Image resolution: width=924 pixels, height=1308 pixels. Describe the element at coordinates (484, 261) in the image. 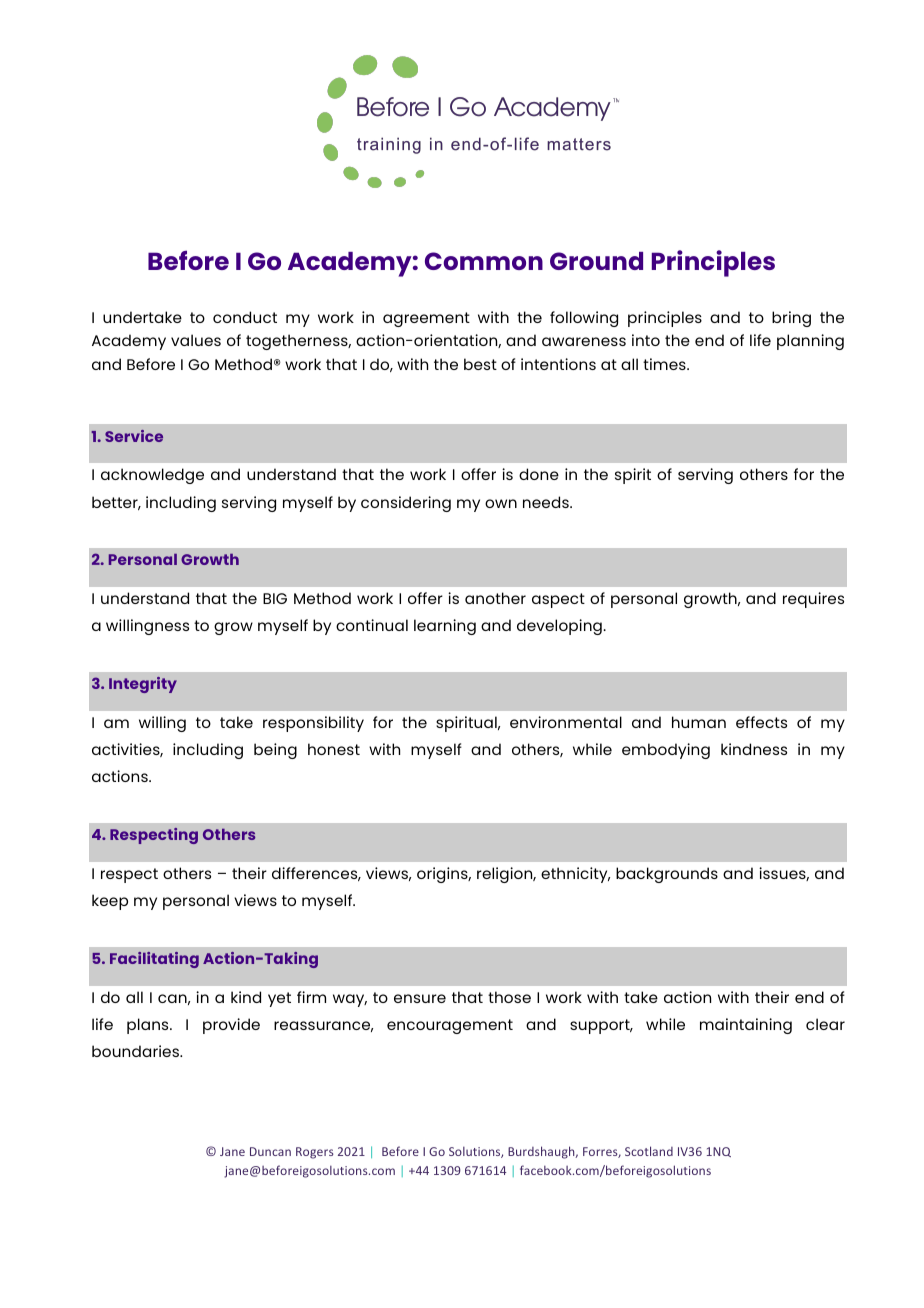

I see `Common` at that location.
